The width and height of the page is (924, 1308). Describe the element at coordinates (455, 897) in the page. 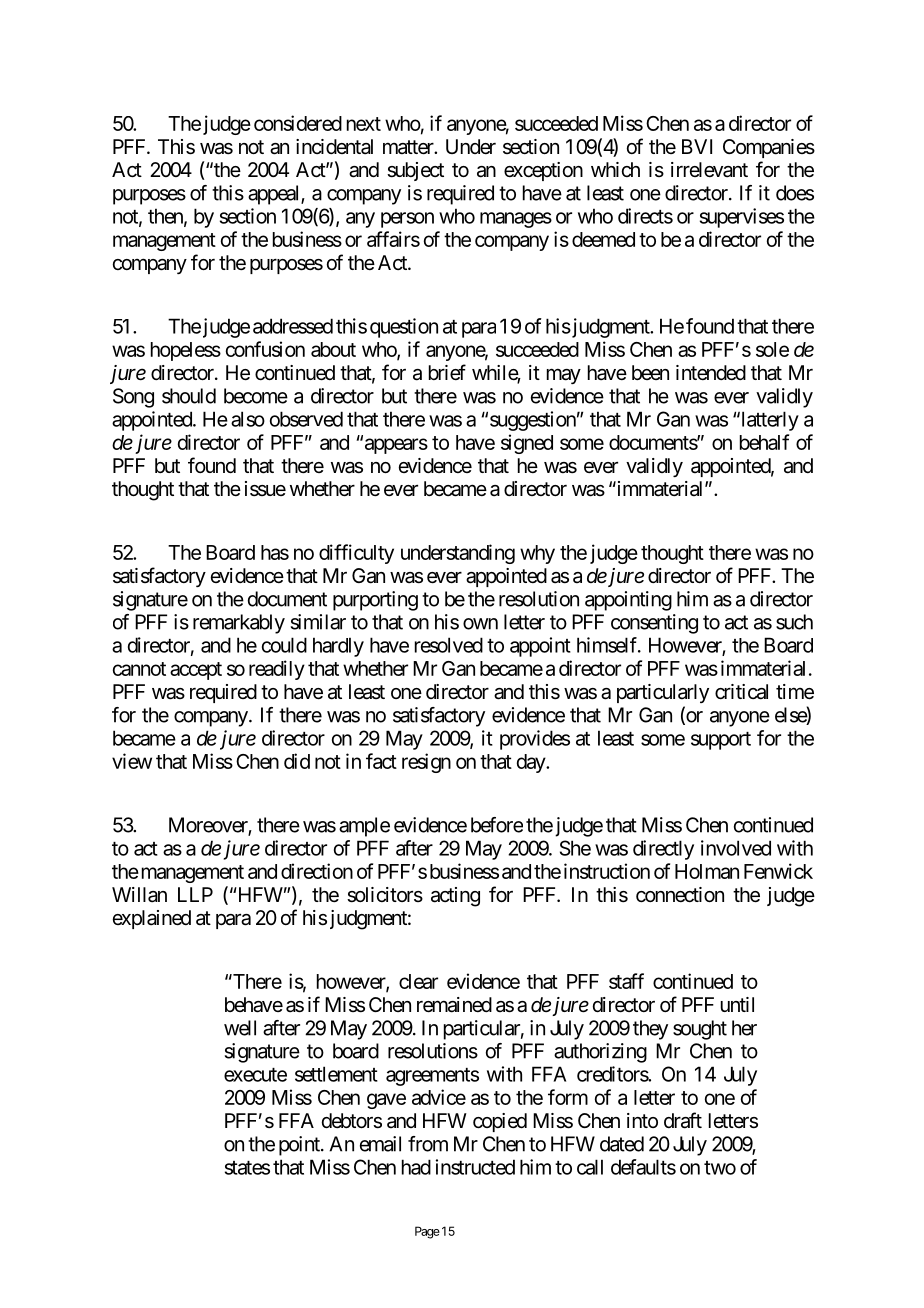

I see `acting` at that location.
